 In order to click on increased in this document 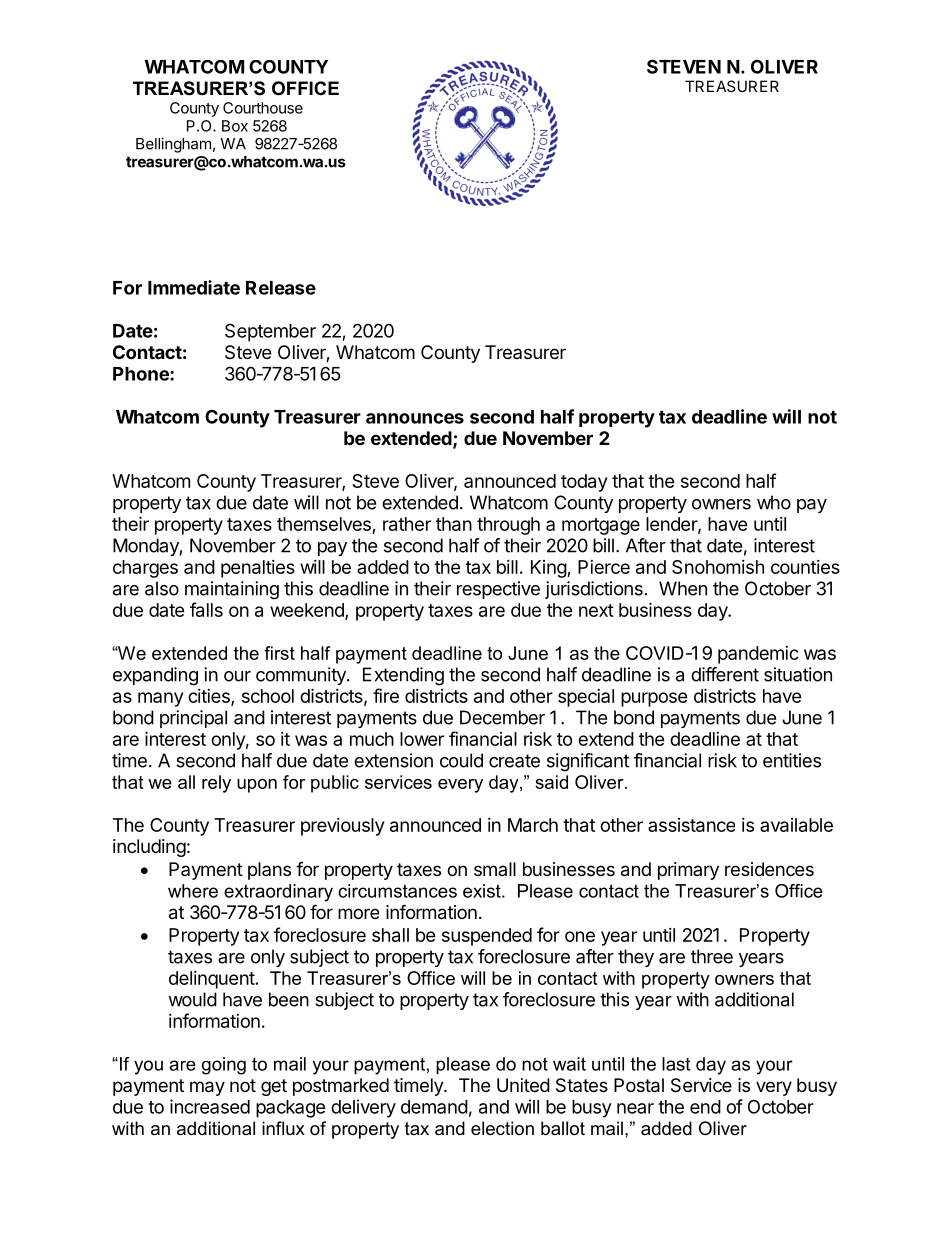, I will do `click(210, 1106)`.
